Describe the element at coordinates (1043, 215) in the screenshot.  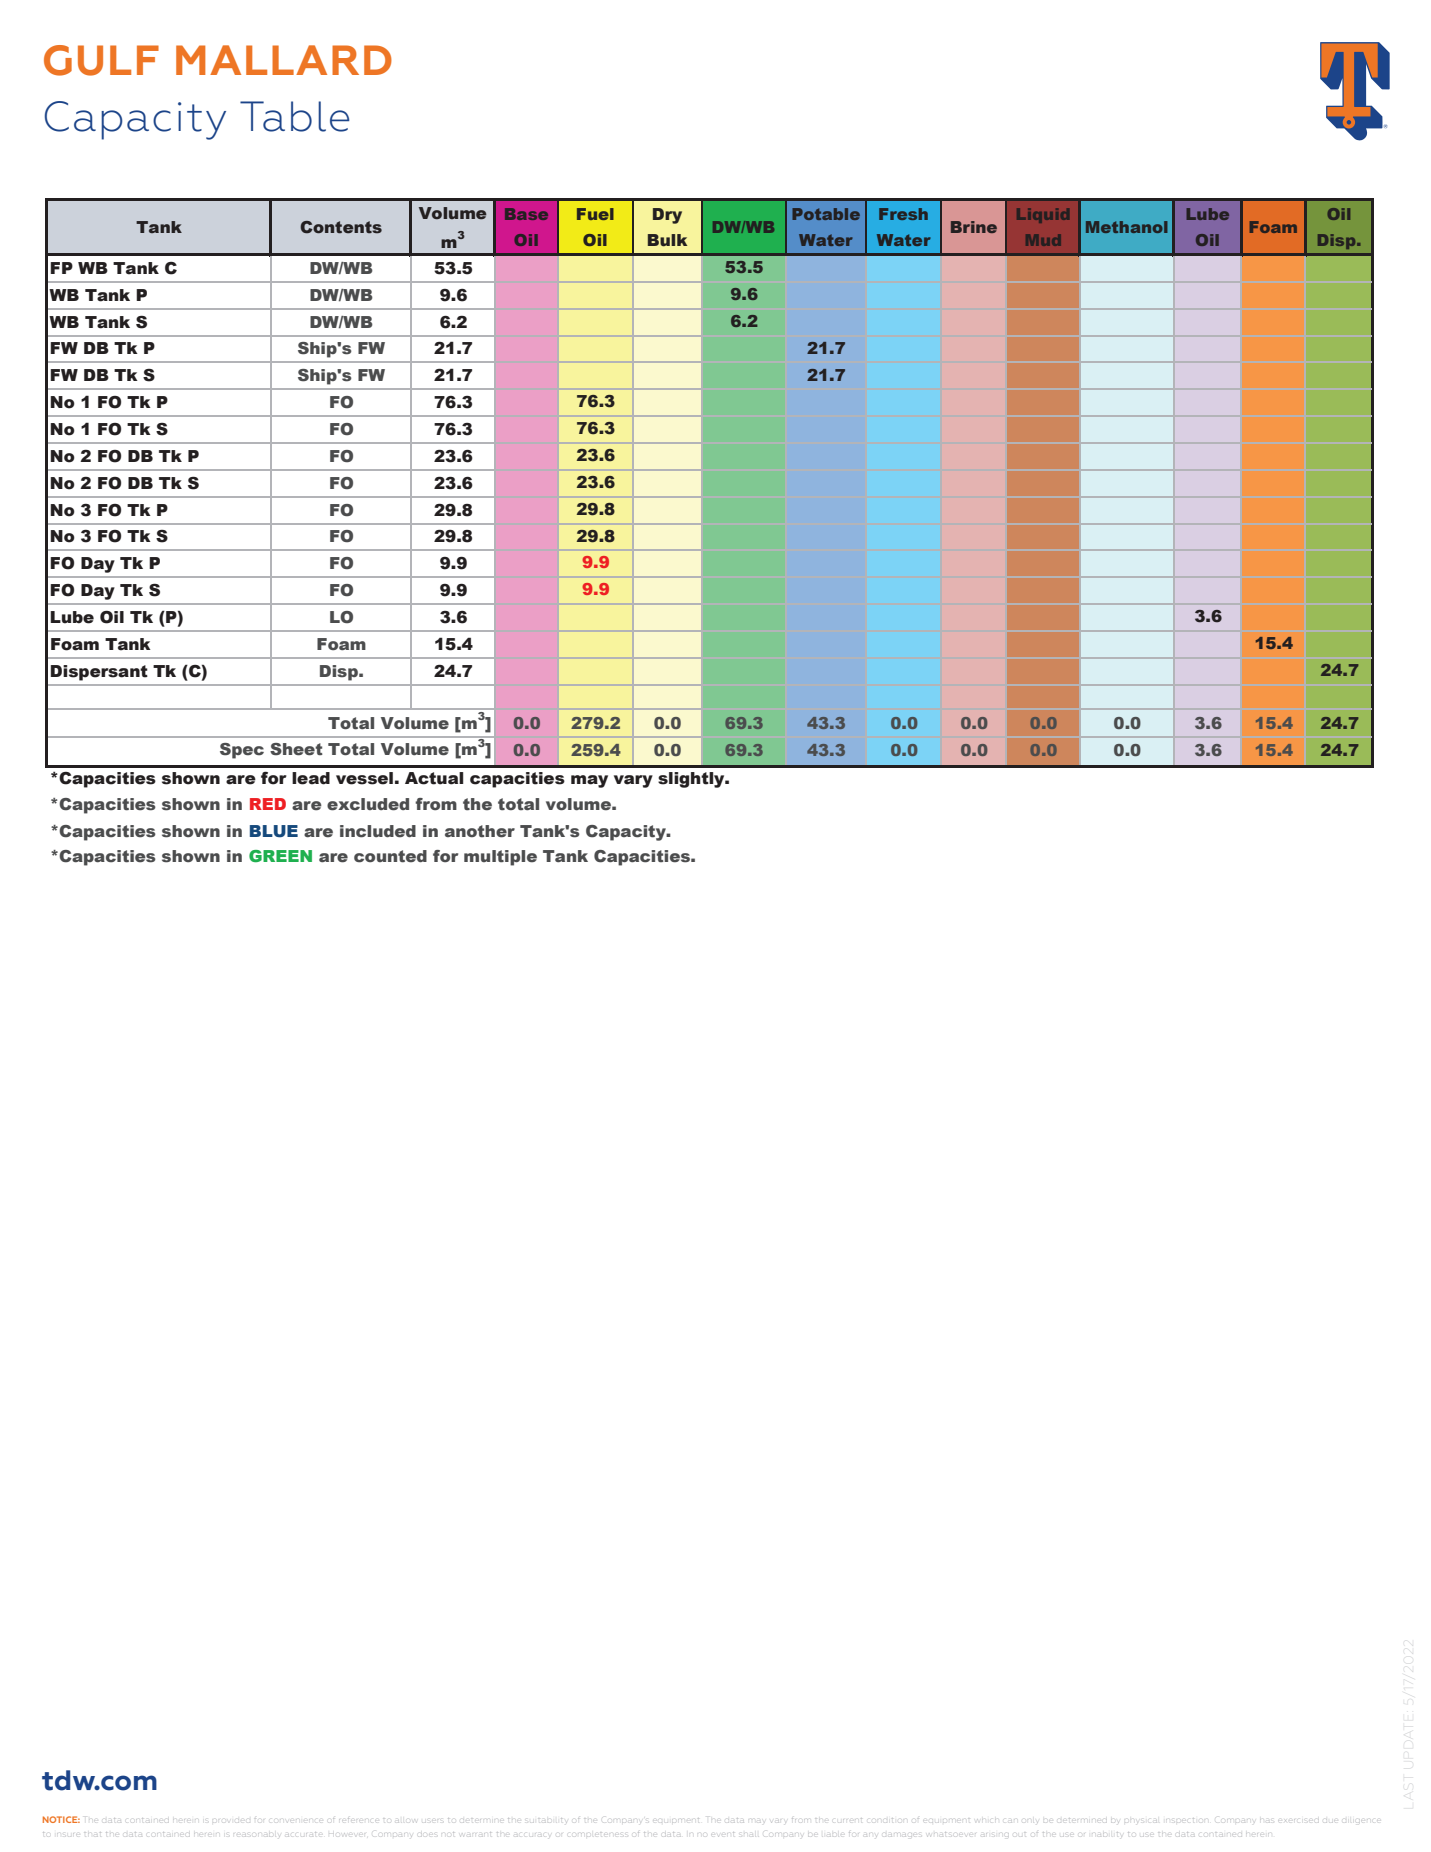
I see `Liquid` at that location.
